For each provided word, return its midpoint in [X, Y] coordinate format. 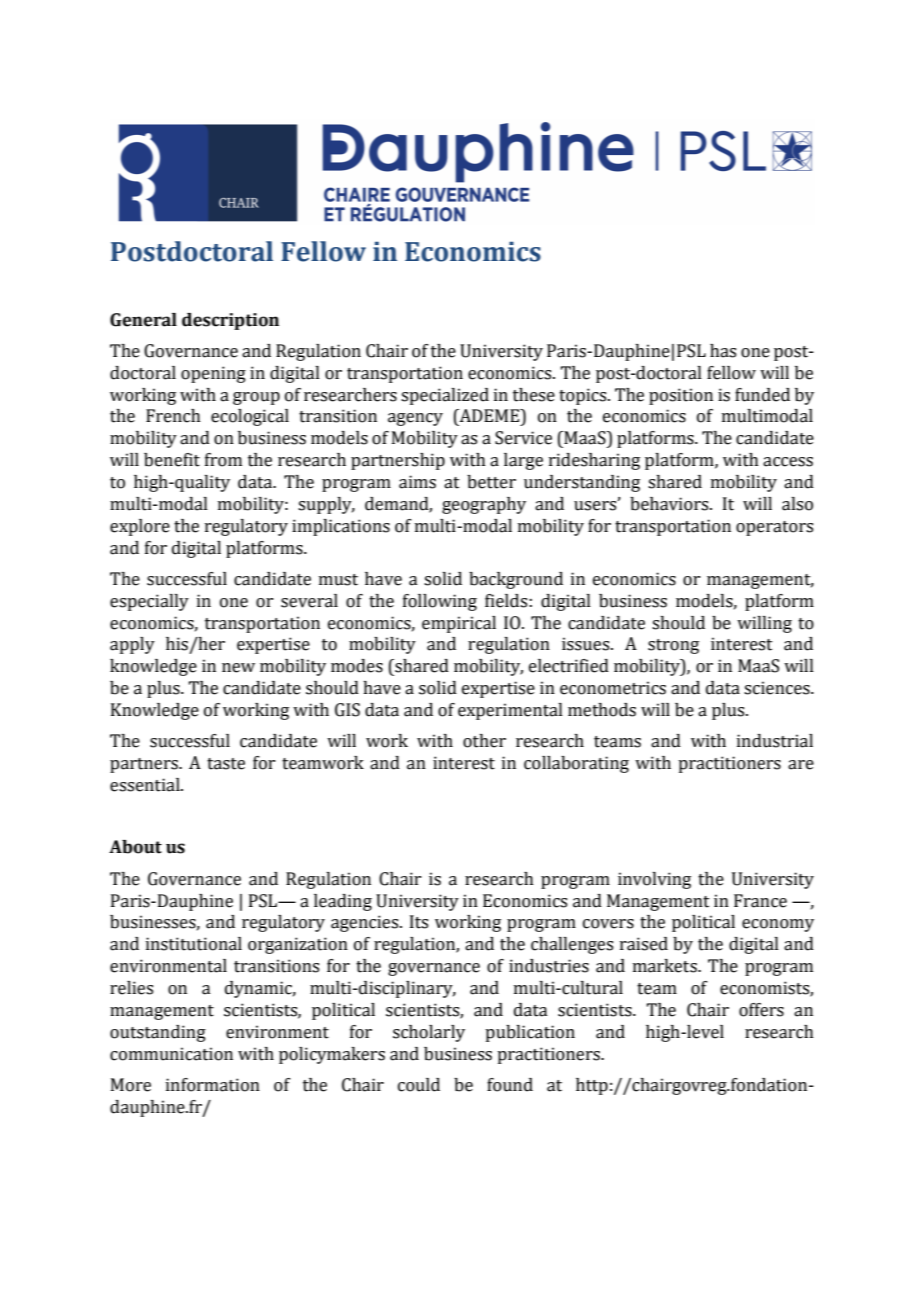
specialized [445, 396]
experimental [510, 711]
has [723, 351]
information [213, 1085]
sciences [778, 688]
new [238, 668]
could [419, 1085]
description [230, 321]
